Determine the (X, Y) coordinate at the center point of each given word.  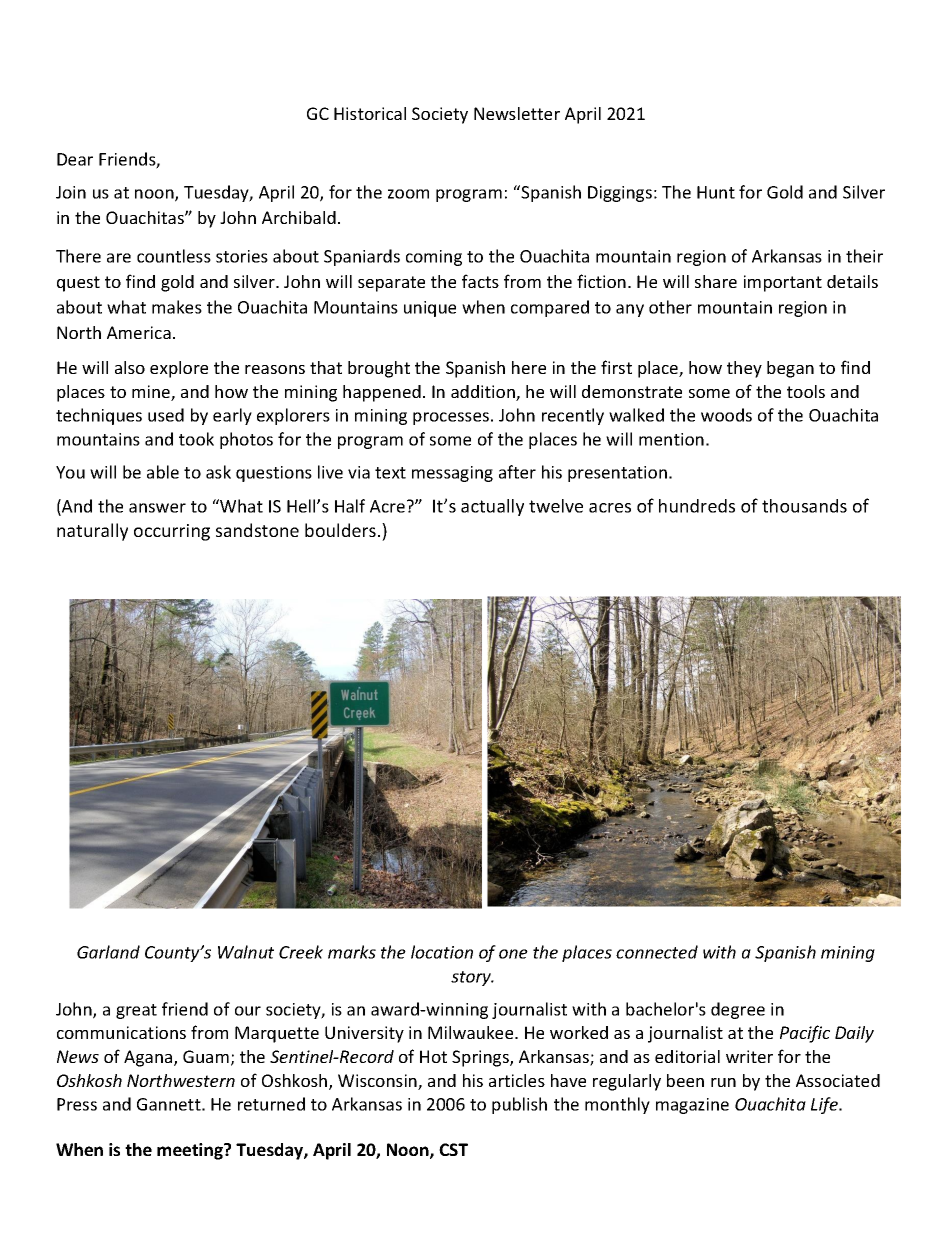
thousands (804, 506)
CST (453, 1149)
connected (657, 952)
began (790, 369)
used (166, 415)
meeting (191, 1151)
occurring (172, 532)
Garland (108, 952)
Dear (75, 159)
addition (484, 393)
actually (492, 507)
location (442, 952)
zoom (408, 194)
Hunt (716, 192)
